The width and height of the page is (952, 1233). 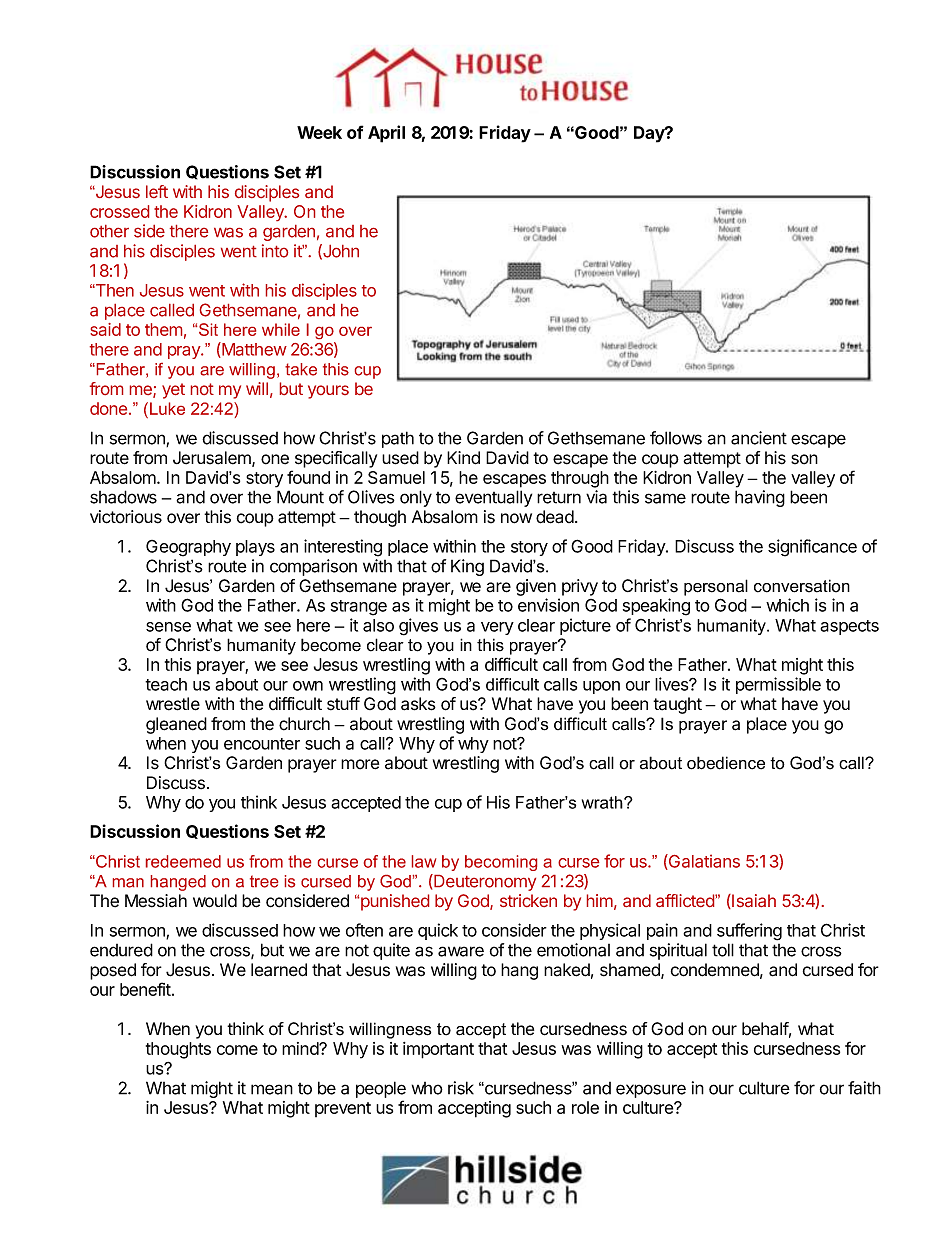 I want to click on obedience, so click(x=726, y=763).
